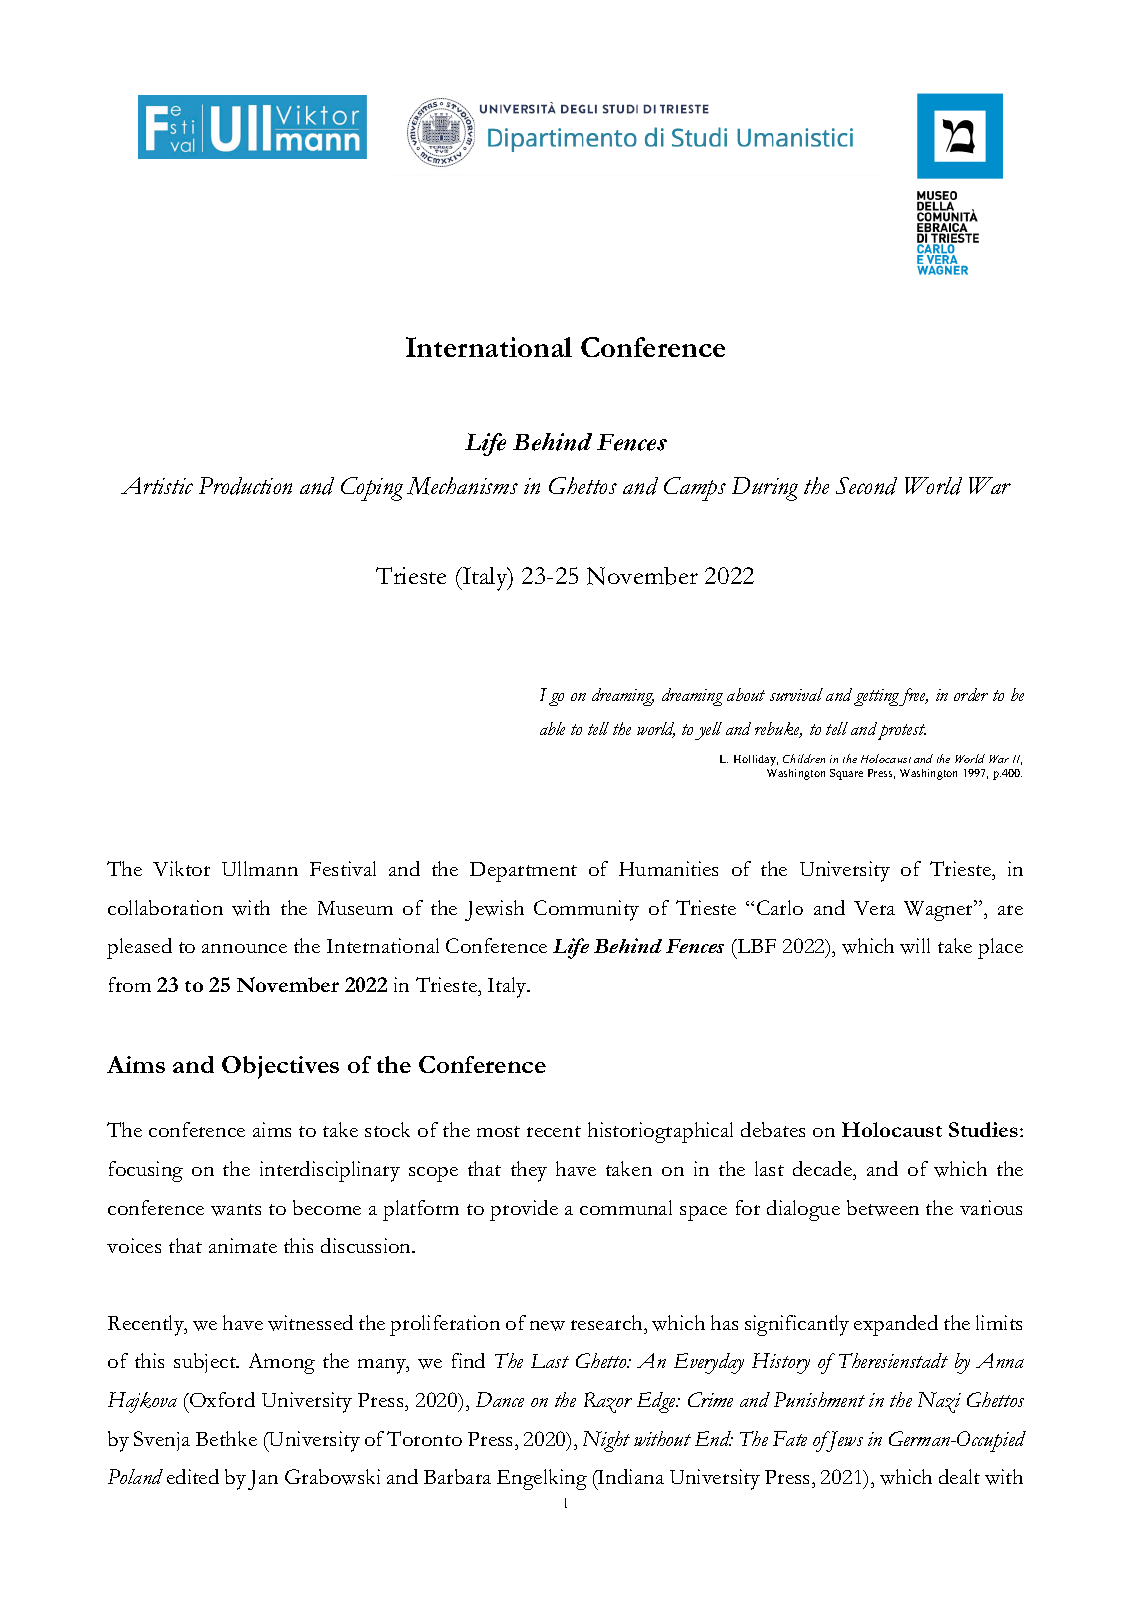 This image has width=1132, height=1602. Describe the element at coordinates (462, 486) in the image. I see `Mechanisms` at that location.
